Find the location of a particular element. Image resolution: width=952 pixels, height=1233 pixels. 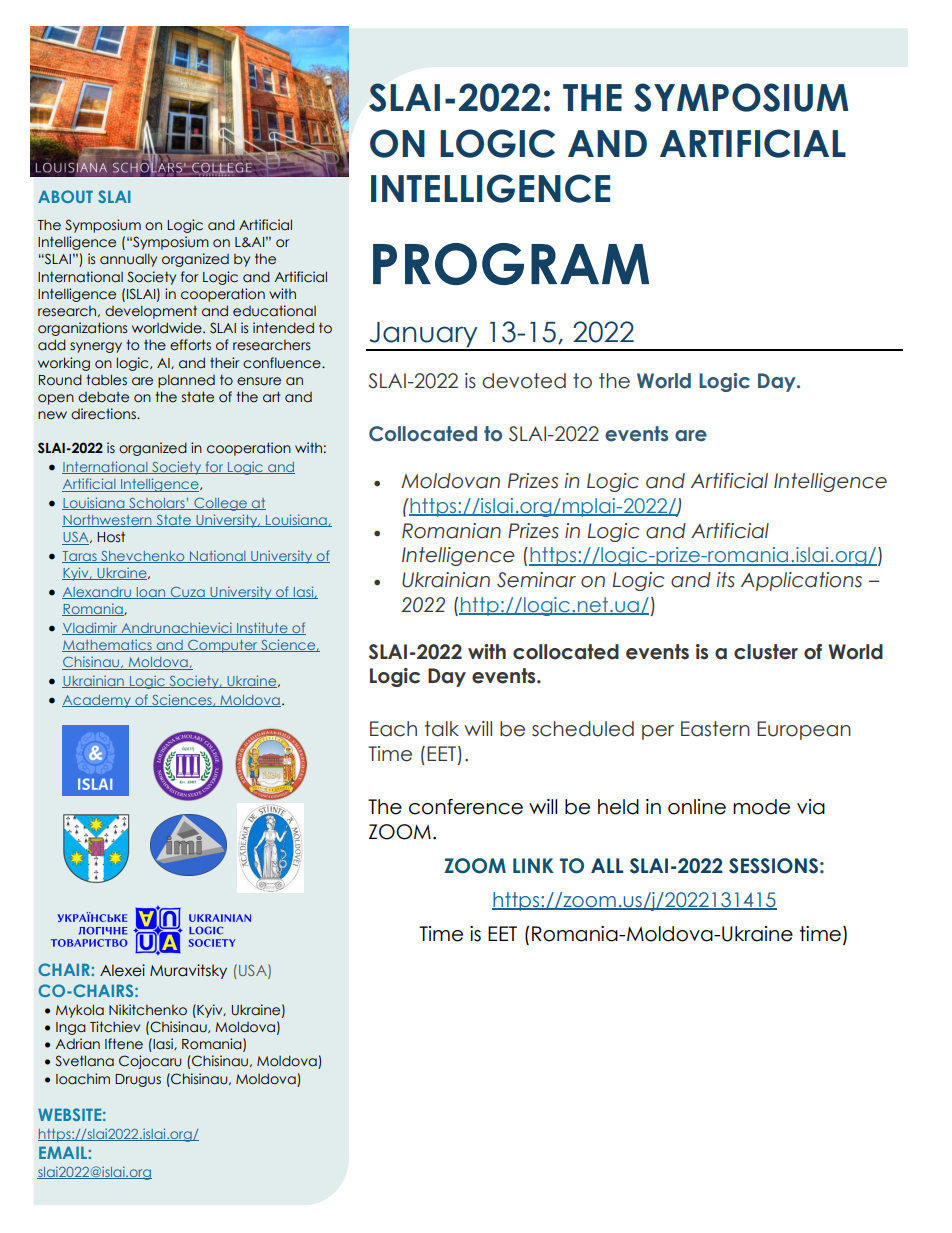

annually is located at coordinates (128, 260).
